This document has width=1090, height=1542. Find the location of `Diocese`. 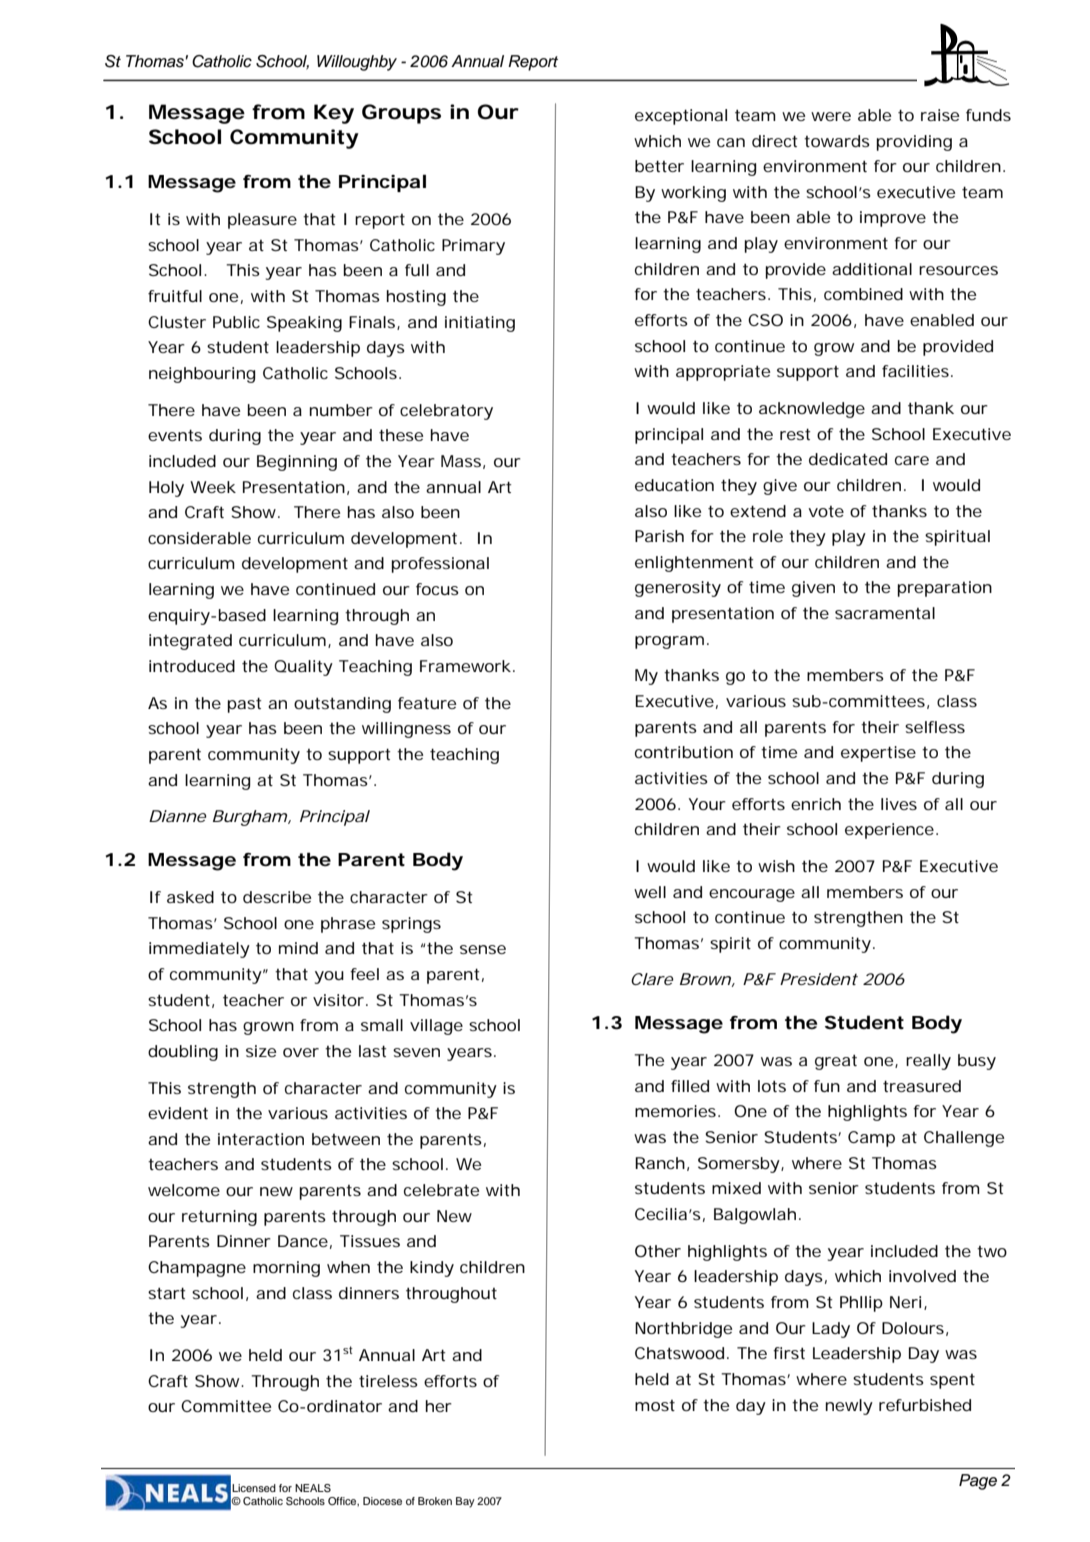

Diocese is located at coordinates (382, 1501).
